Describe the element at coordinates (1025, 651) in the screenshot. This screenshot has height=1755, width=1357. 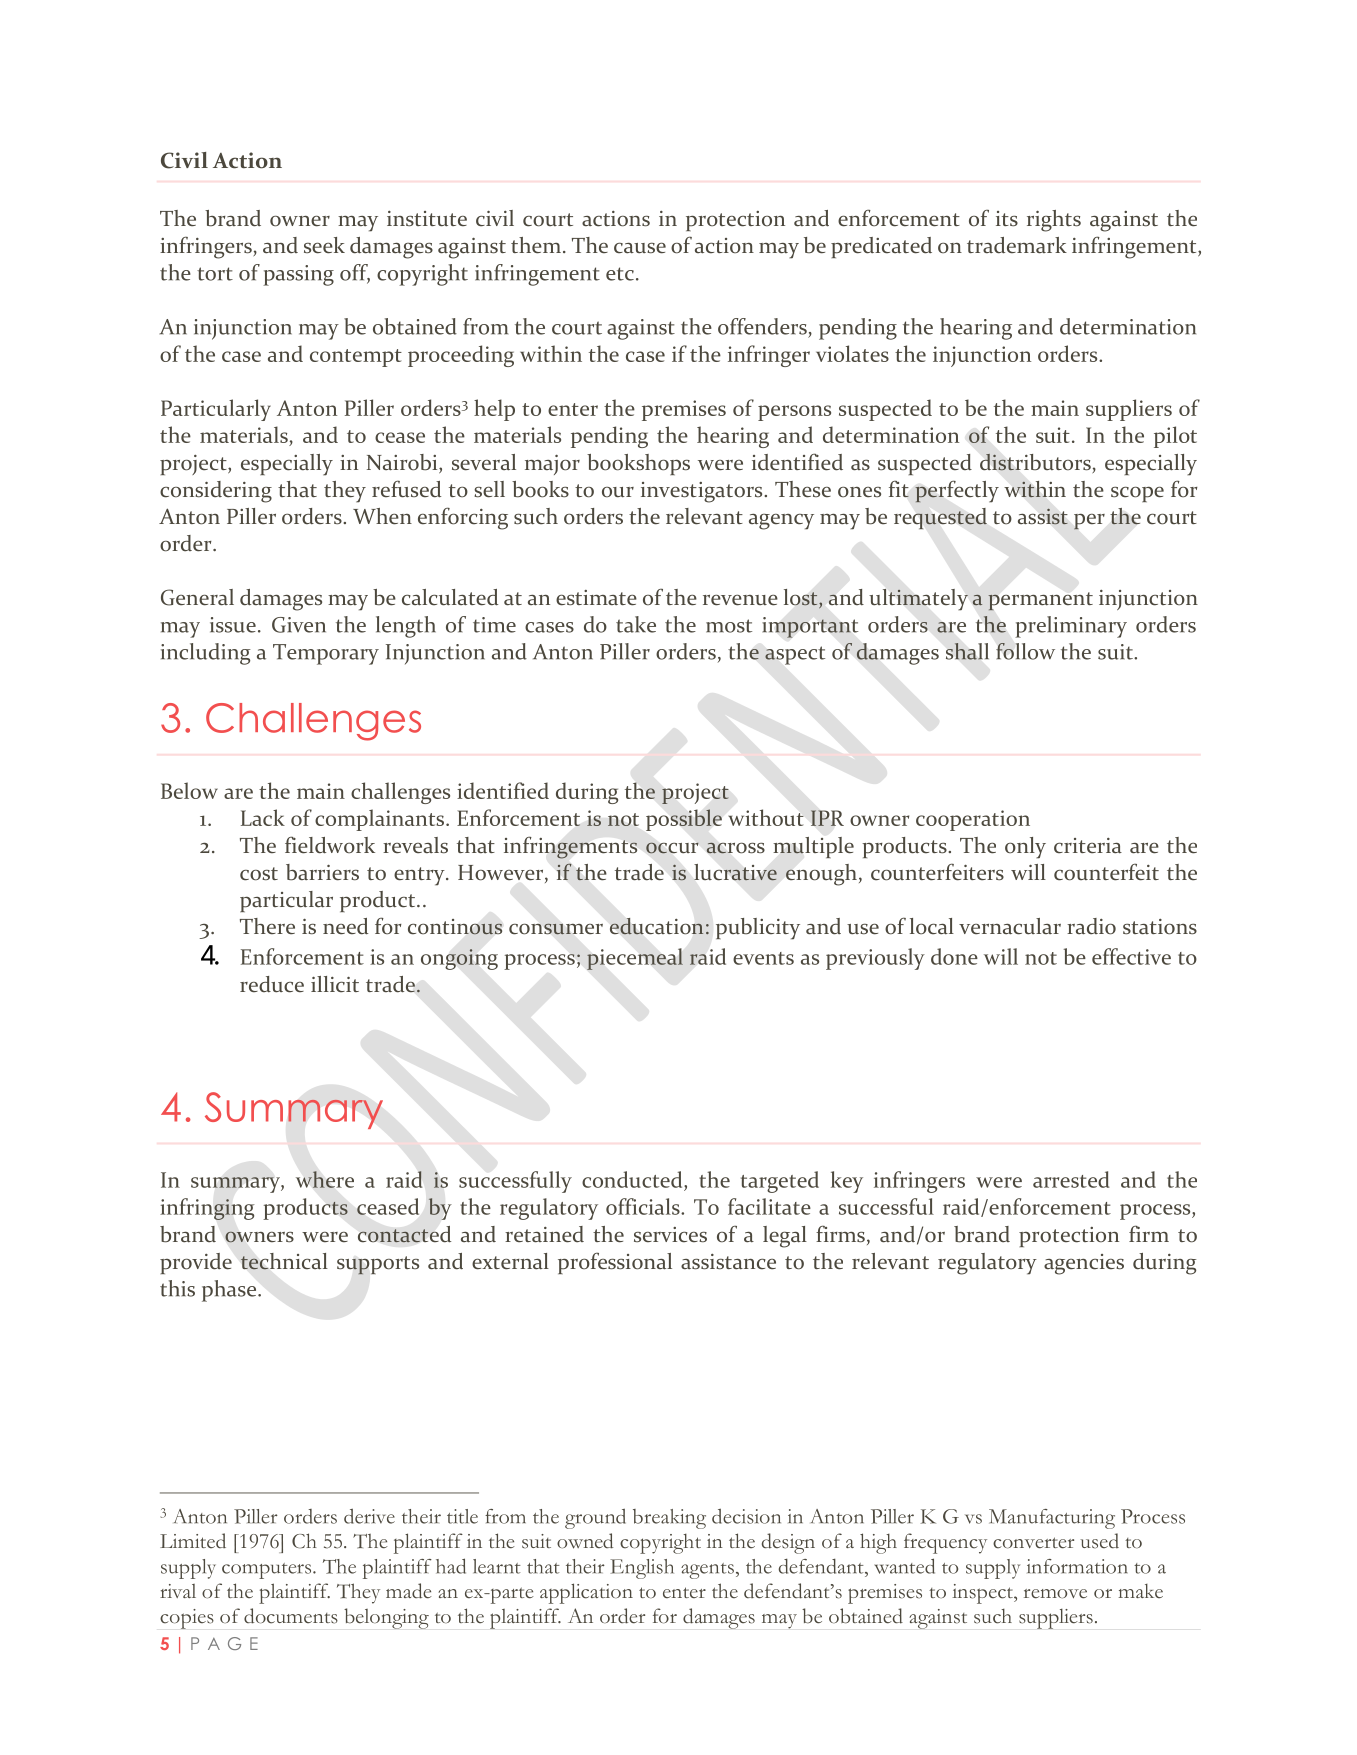
I see `follow` at that location.
